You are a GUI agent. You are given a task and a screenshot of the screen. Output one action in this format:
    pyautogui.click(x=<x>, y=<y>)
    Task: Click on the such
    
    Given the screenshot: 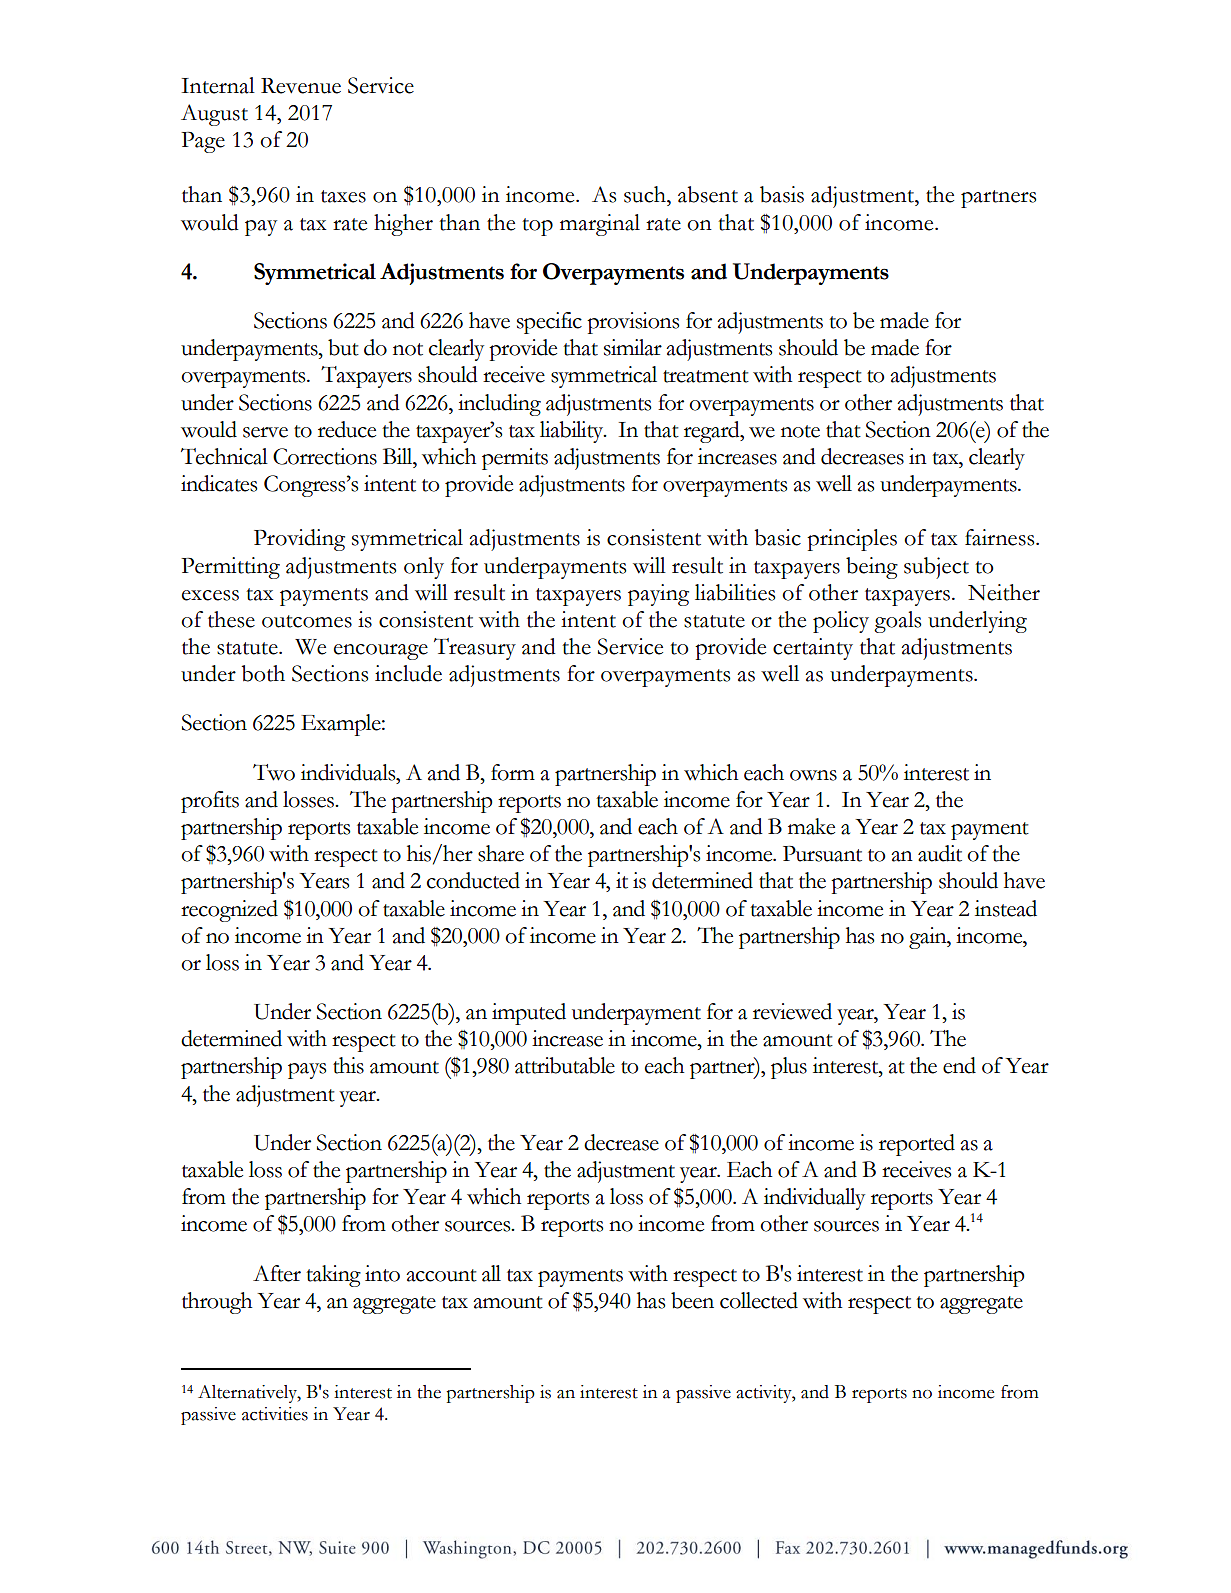 What is the action you would take?
    pyautogui.click(x=646, y=194)
